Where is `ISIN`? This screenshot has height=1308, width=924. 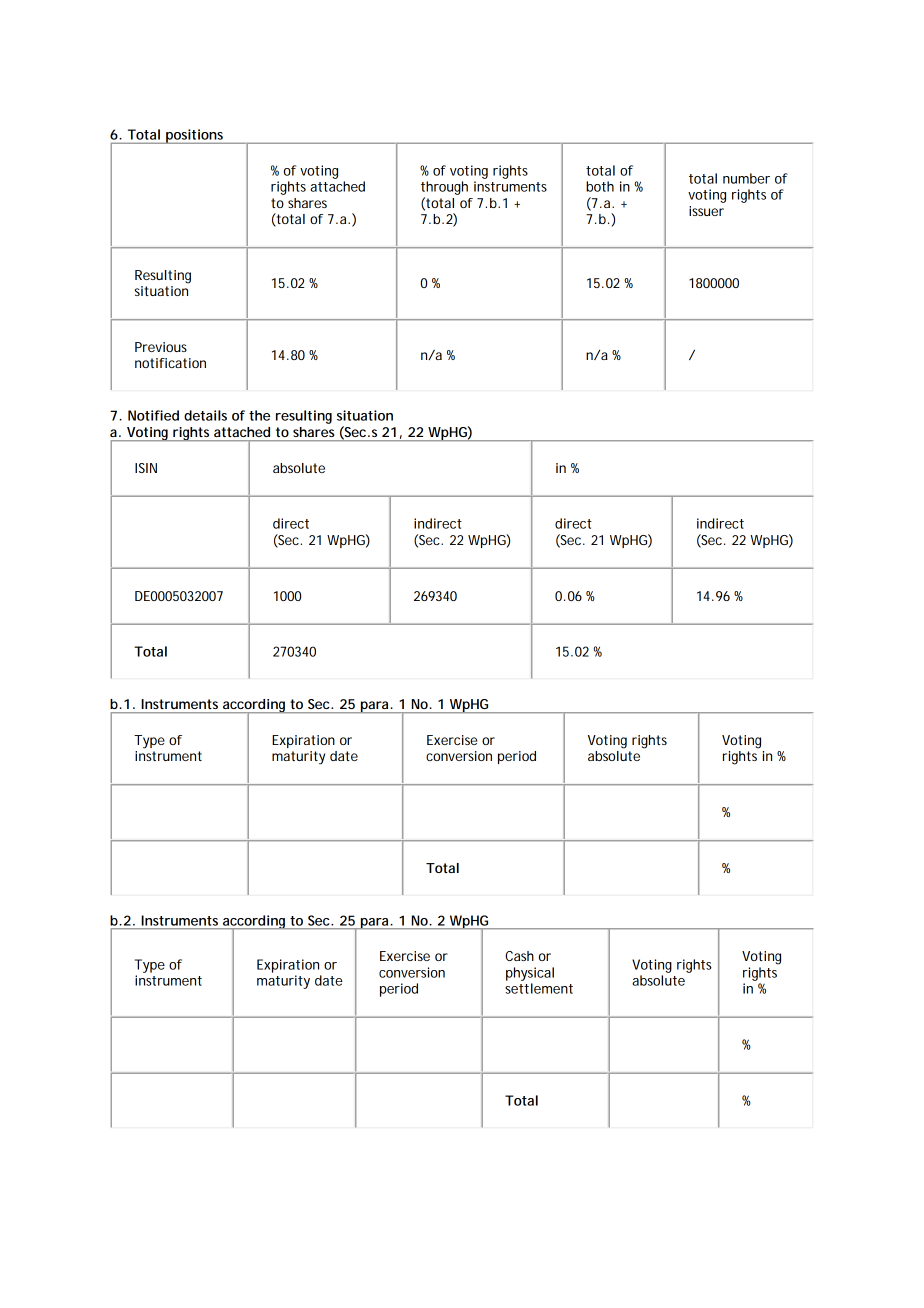 ISIN is located at coordinates (146, 468).
